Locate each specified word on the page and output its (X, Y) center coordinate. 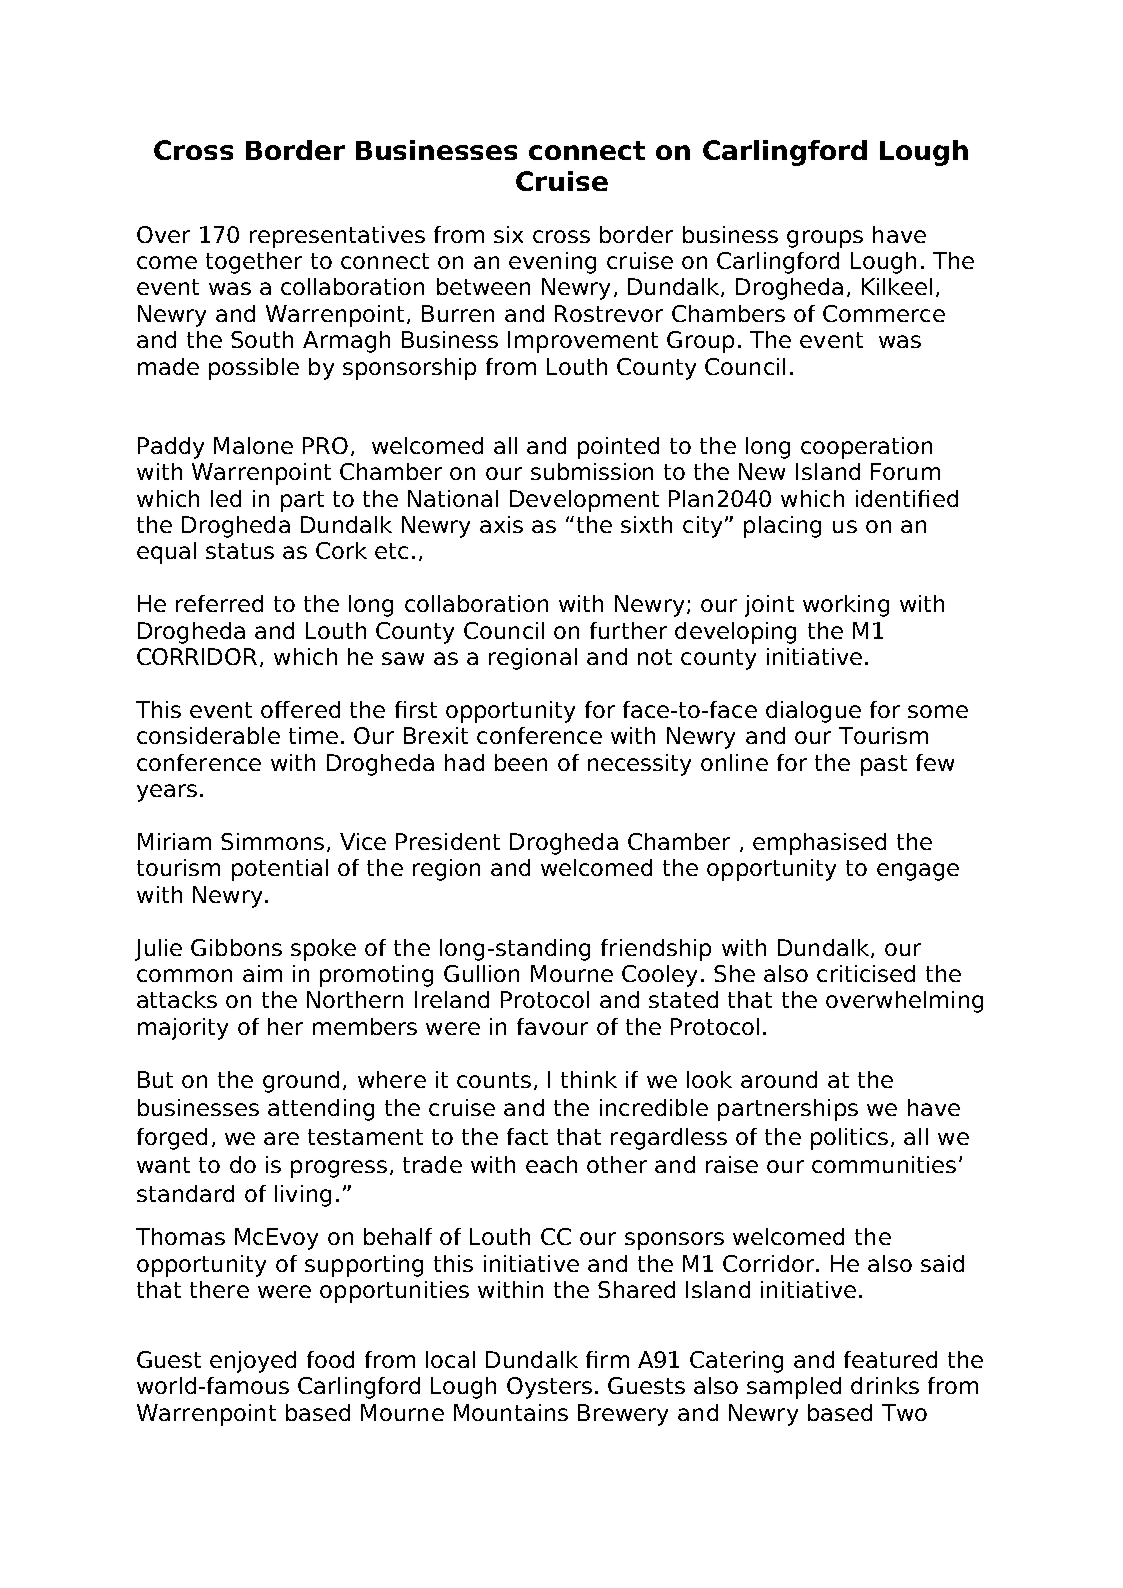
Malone (253, 445)
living (303, 1196)
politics (849, 1139)
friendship (656, 950)
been (521, 762)
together (254, 263)
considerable (208, 735)
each (551, 1164)
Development (584, 501)
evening (552, 263)
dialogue (813, 712)
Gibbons (236, 947)
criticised (866, 973)
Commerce (884, 313)
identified (907, 498)
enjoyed (253, 1362)
